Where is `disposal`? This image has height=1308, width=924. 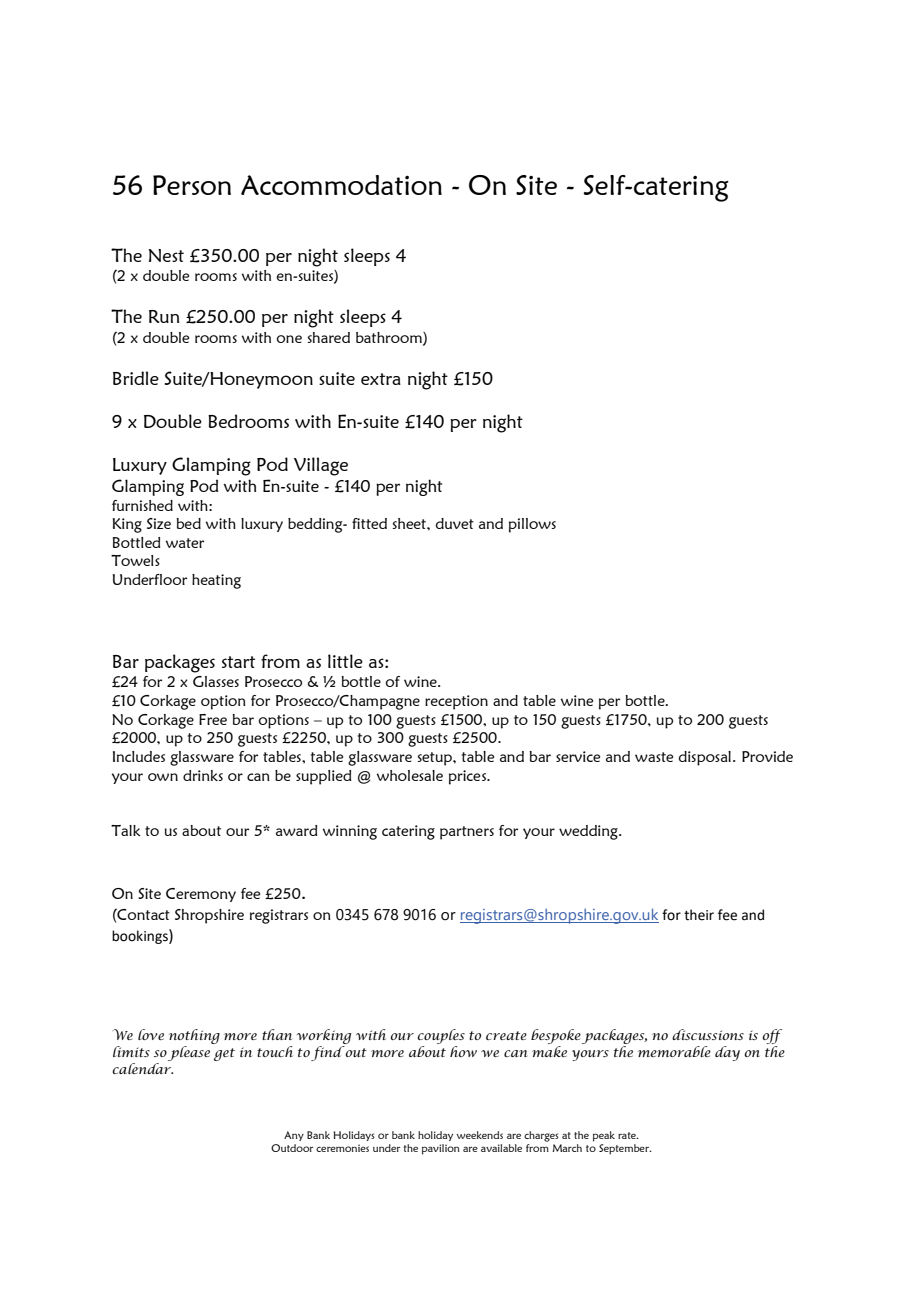 disposal is located at coordinates (704, 758).
